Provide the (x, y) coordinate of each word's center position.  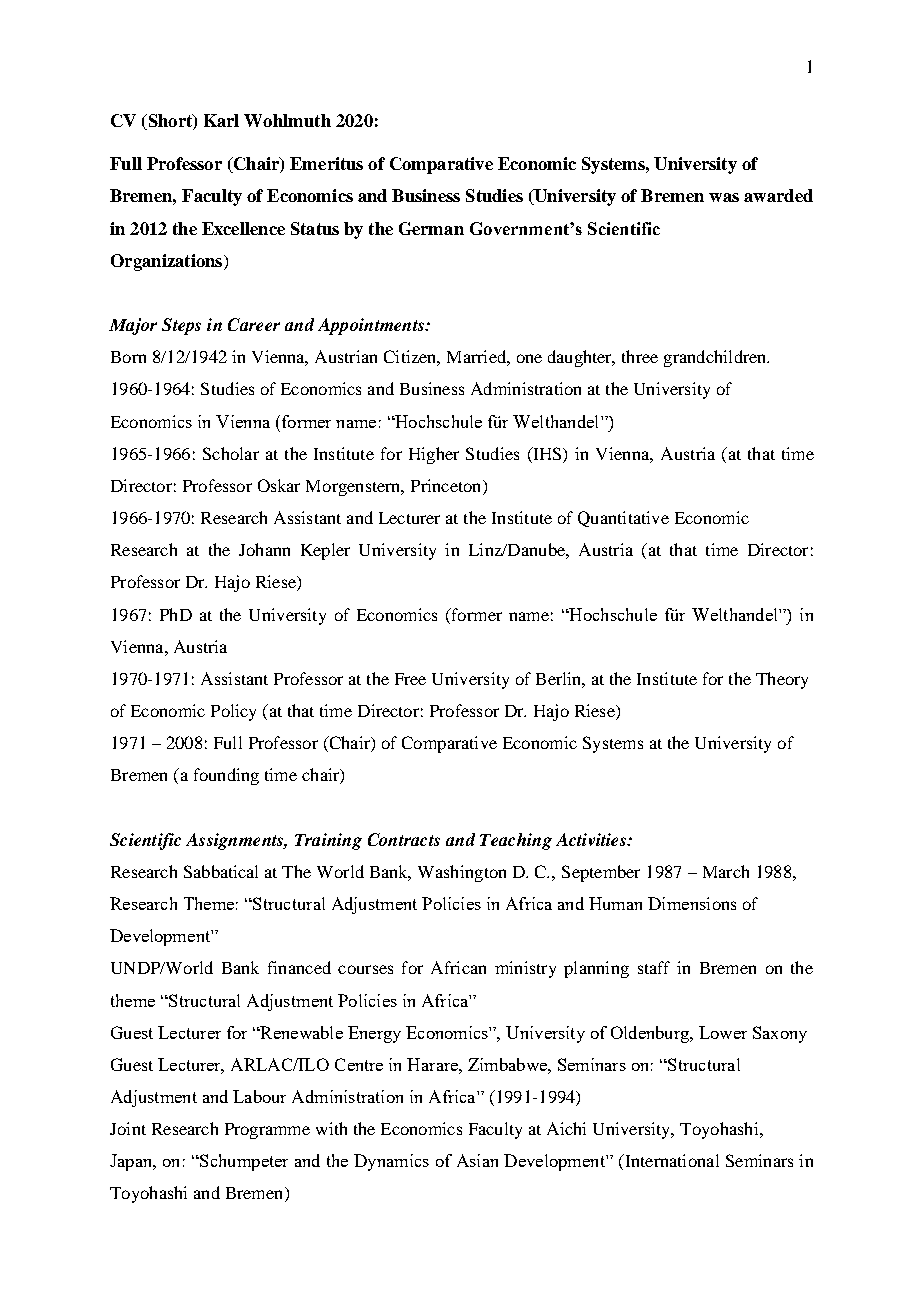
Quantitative (623, 519)
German (431, 228)
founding (226, 776)
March (726, 871)
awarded (778, 195)
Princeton (447, 487)
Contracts (404, 839)
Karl (221, 120)
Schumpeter (243, 1162)
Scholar (231, 453)
